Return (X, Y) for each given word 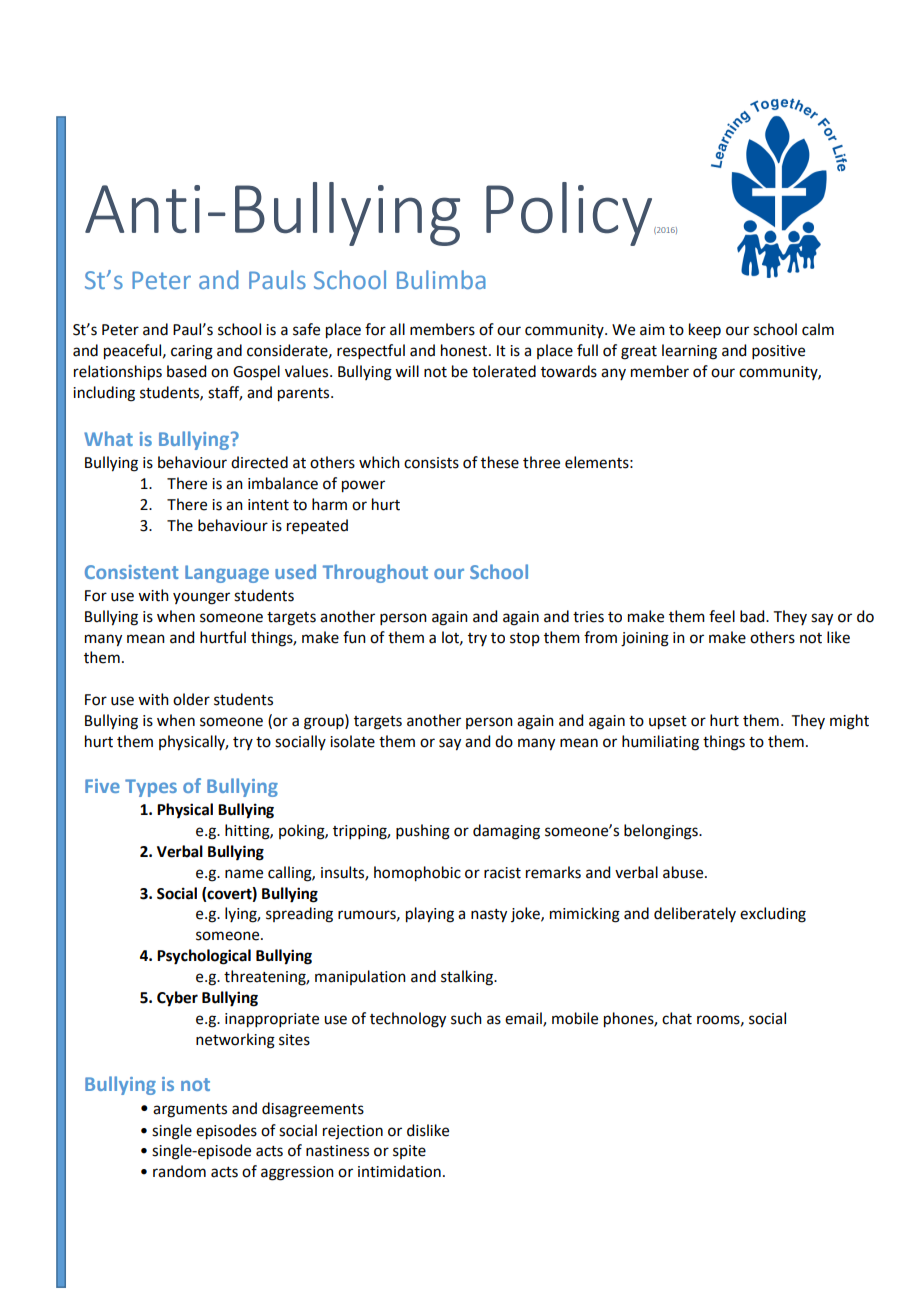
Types (151, 788)
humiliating (660, 743)
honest (465, 350)
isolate (352, 741)
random (179, 1171)
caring (192, 352)
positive (778, 352)
